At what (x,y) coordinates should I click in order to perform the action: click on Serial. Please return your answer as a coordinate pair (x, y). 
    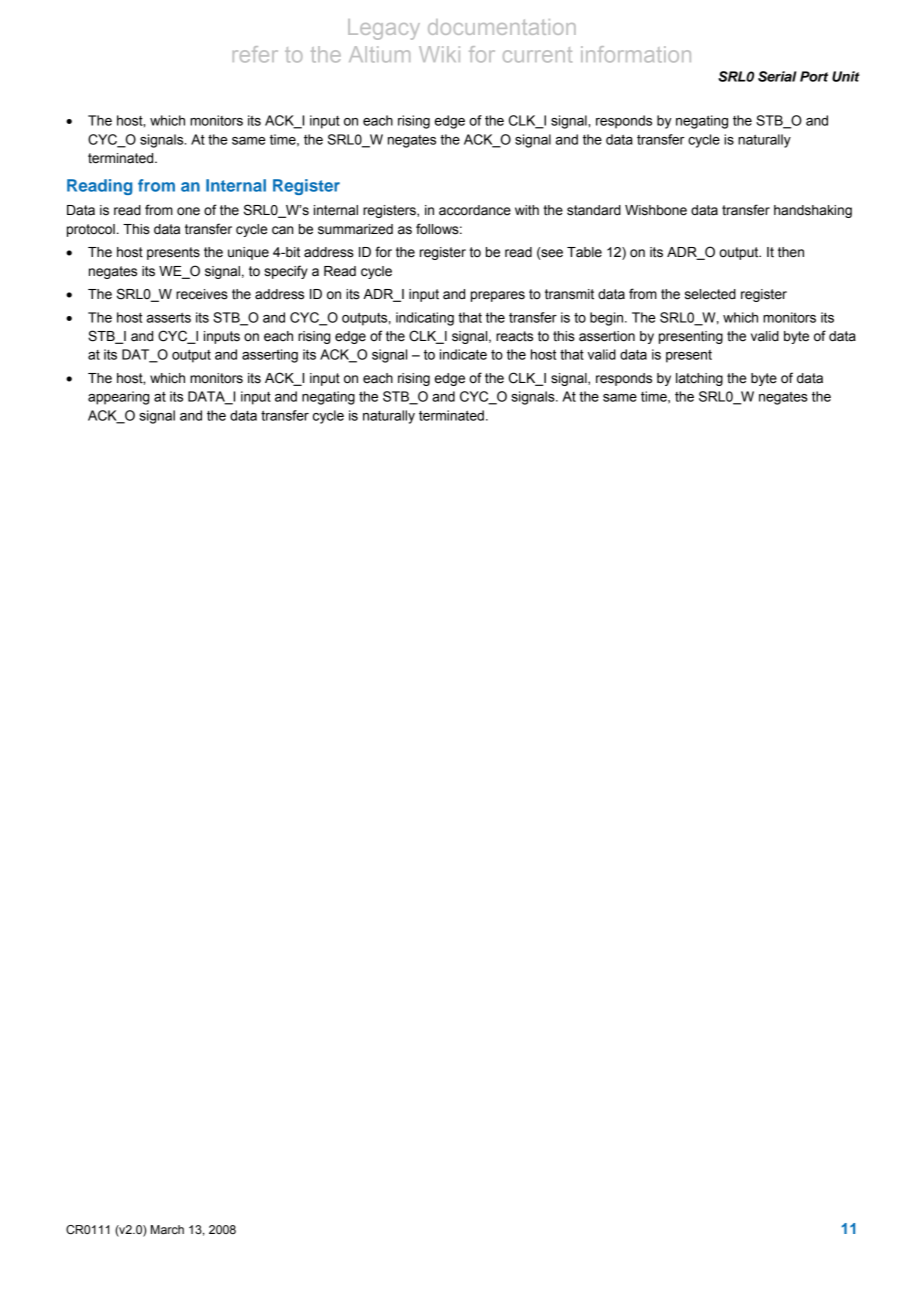
    Looking at the image, I should click on (777, 76).
